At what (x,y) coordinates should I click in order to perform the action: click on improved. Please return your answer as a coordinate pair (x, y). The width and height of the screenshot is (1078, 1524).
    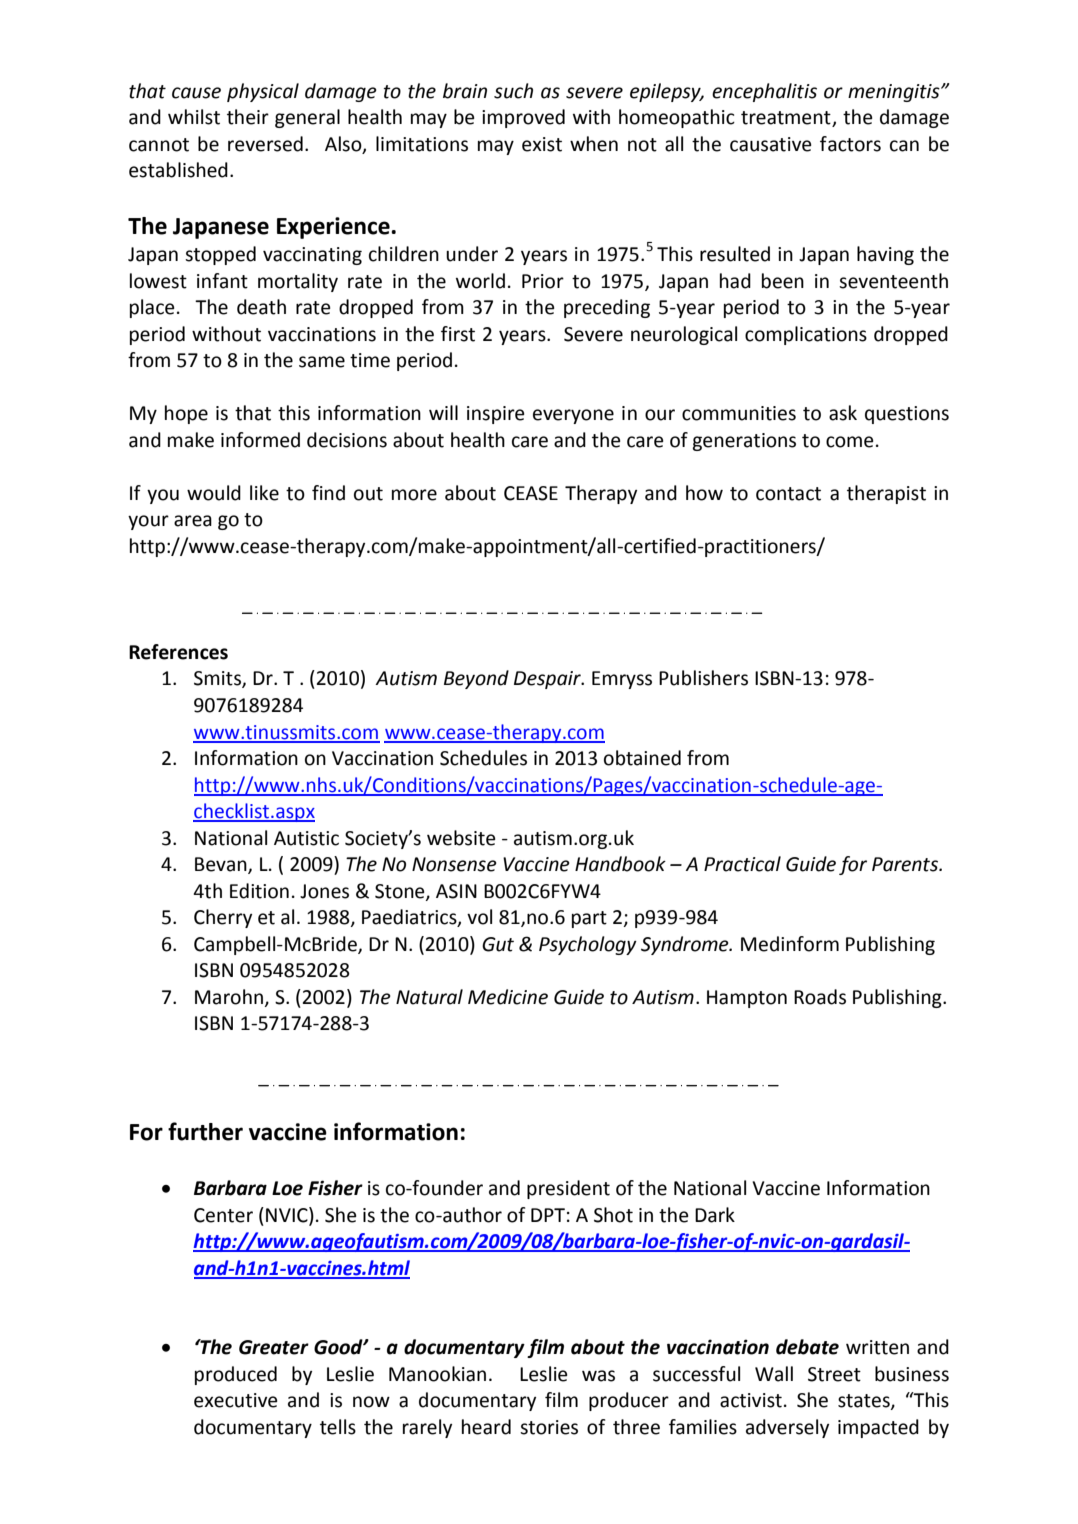
    Looking at the image, I should click on (523, 118).
